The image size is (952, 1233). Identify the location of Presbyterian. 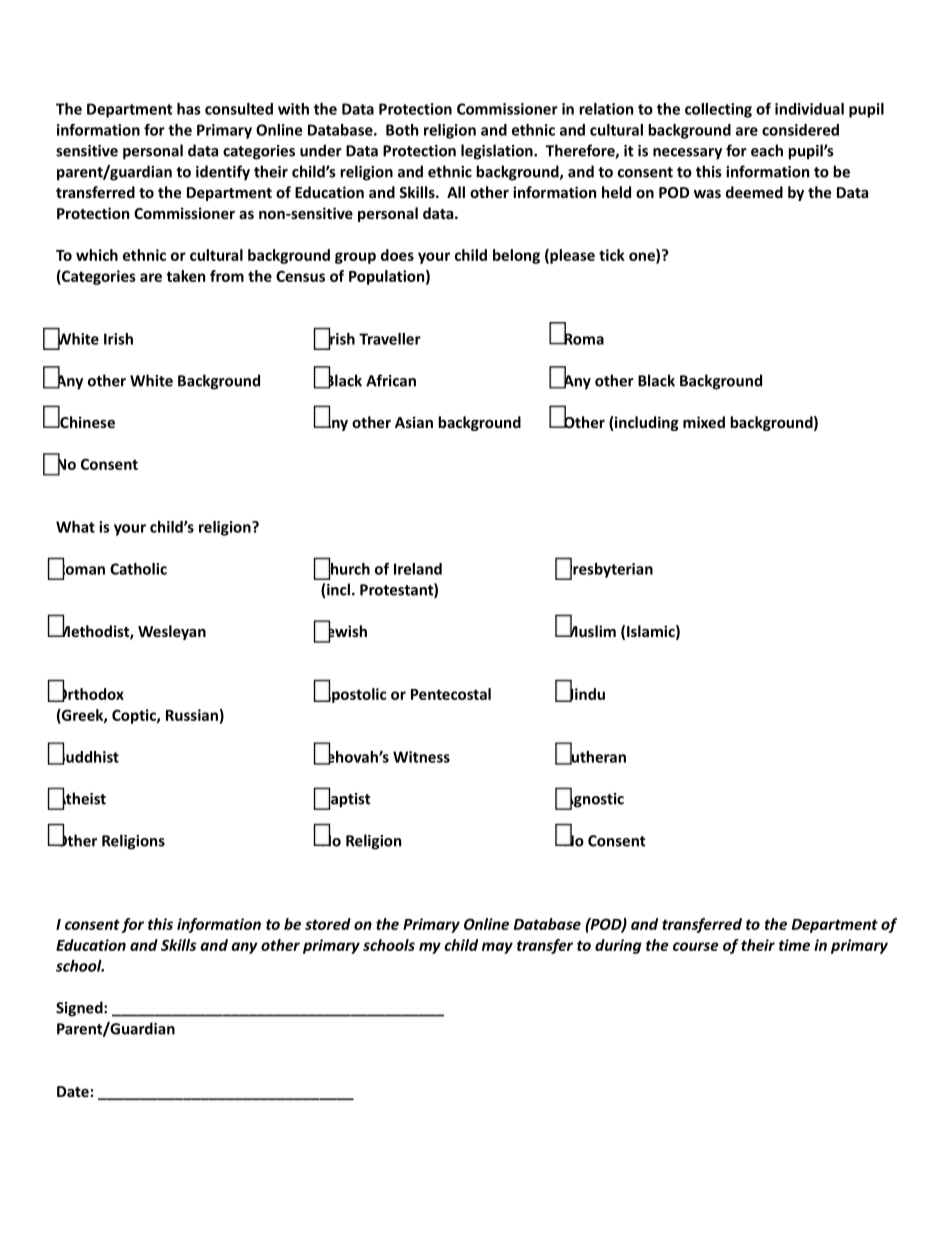
(607, 570).
